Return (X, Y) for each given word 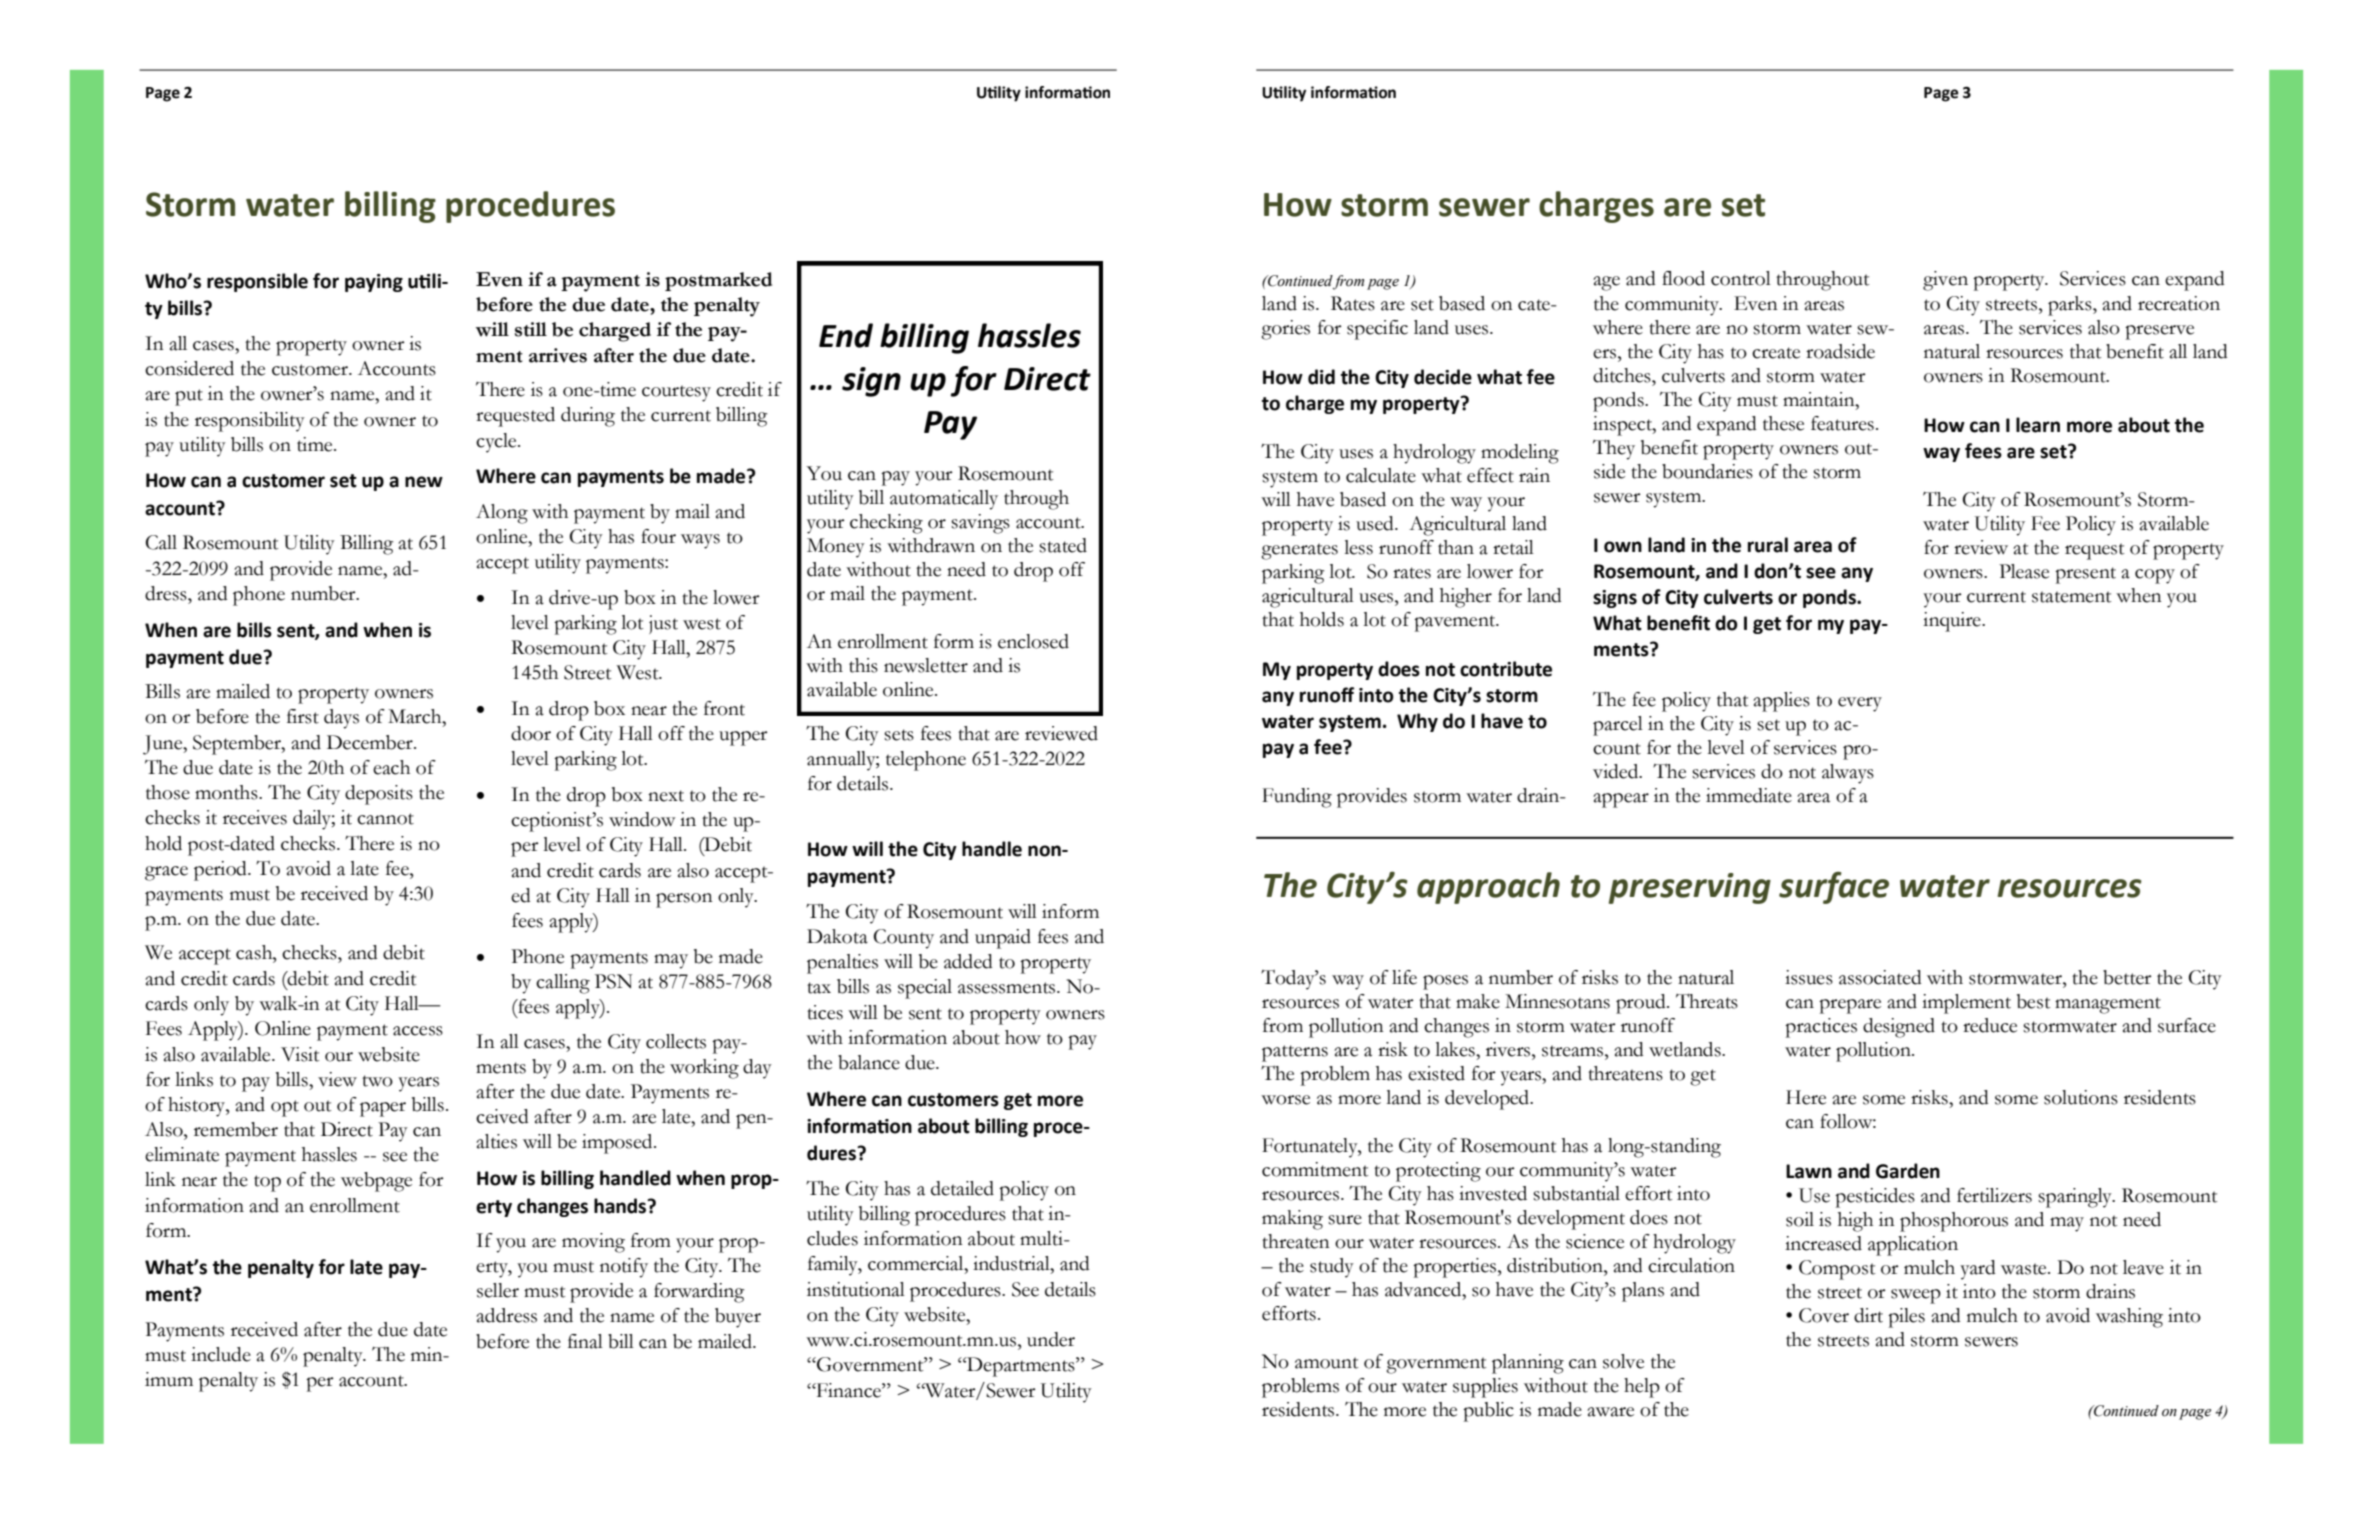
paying (374, 283)
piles (1906, 1318)
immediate (1749, 795)
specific (1377, 330)
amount (1326, 1363)
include (221, 1354)
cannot (385, 819)
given (1945, 281)
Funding (1297, 798)
